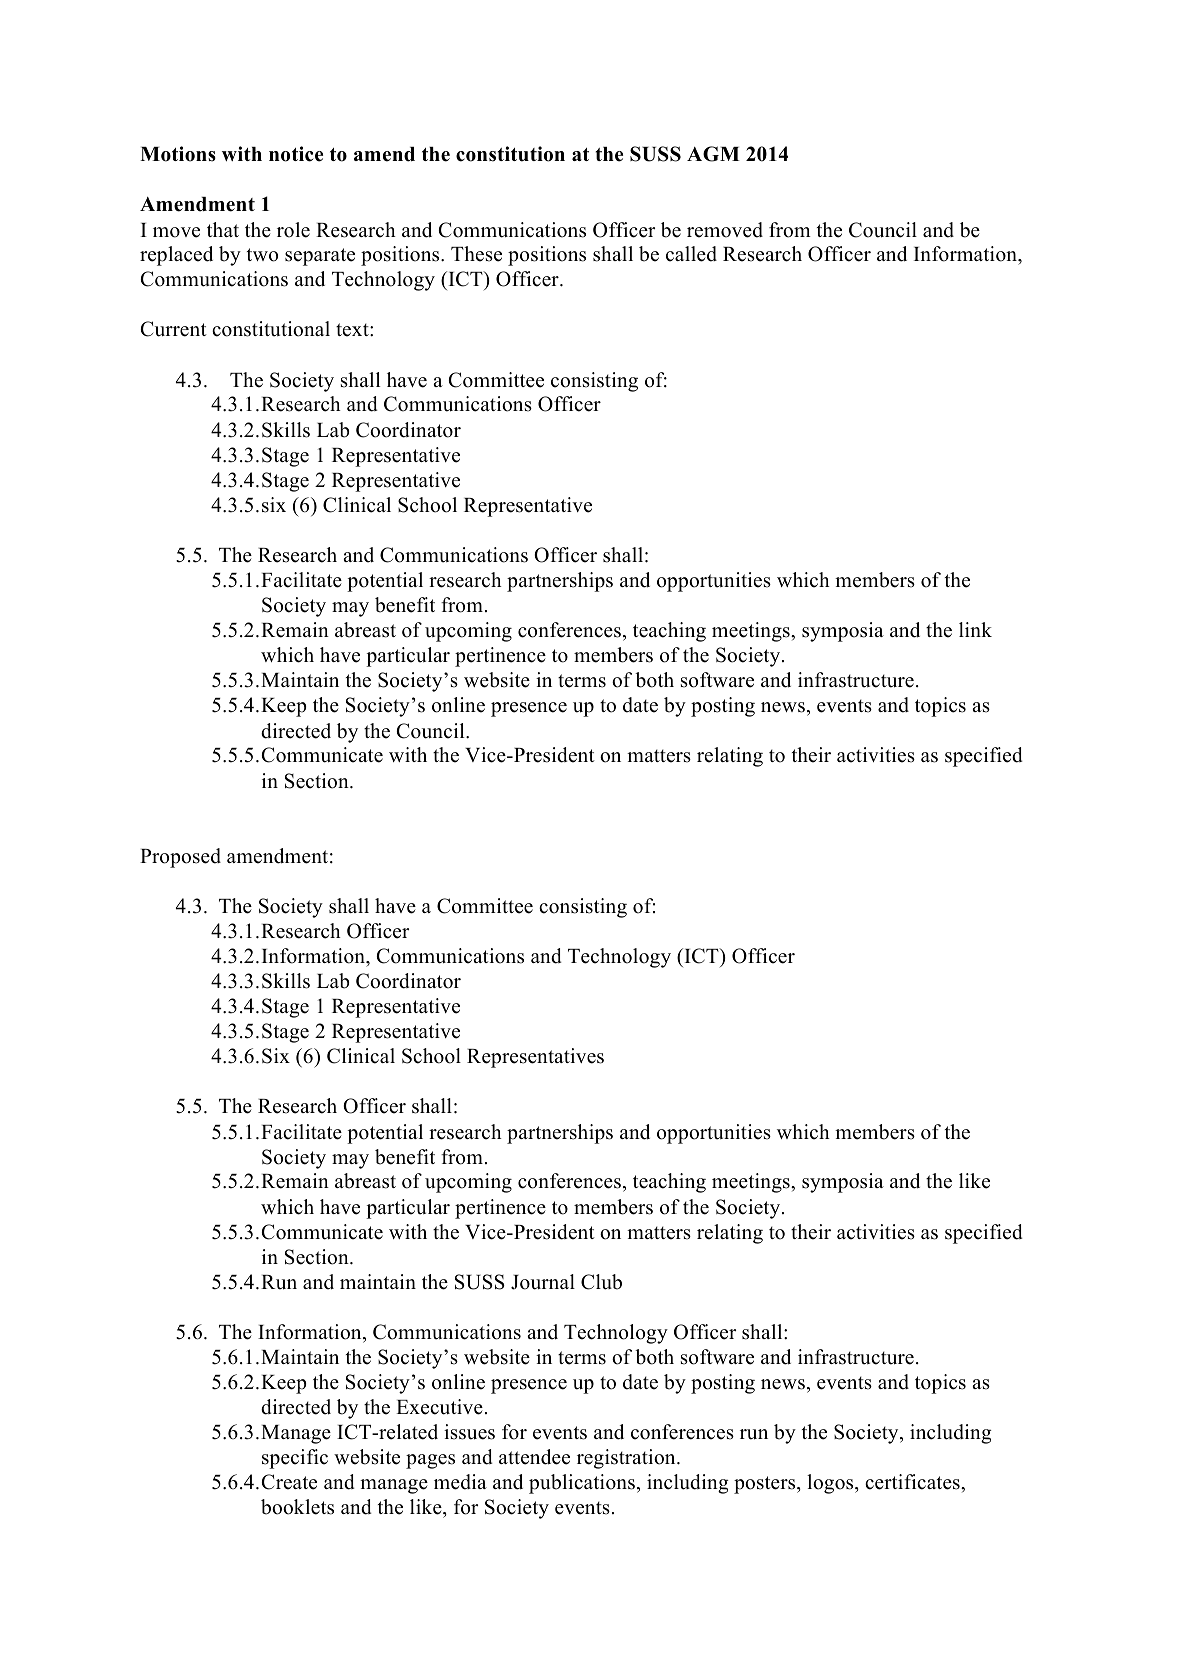  What do you see at coordinates (543, 1282) in the screenshot?
I see `Journal` at bounding box center [543, 1282].
